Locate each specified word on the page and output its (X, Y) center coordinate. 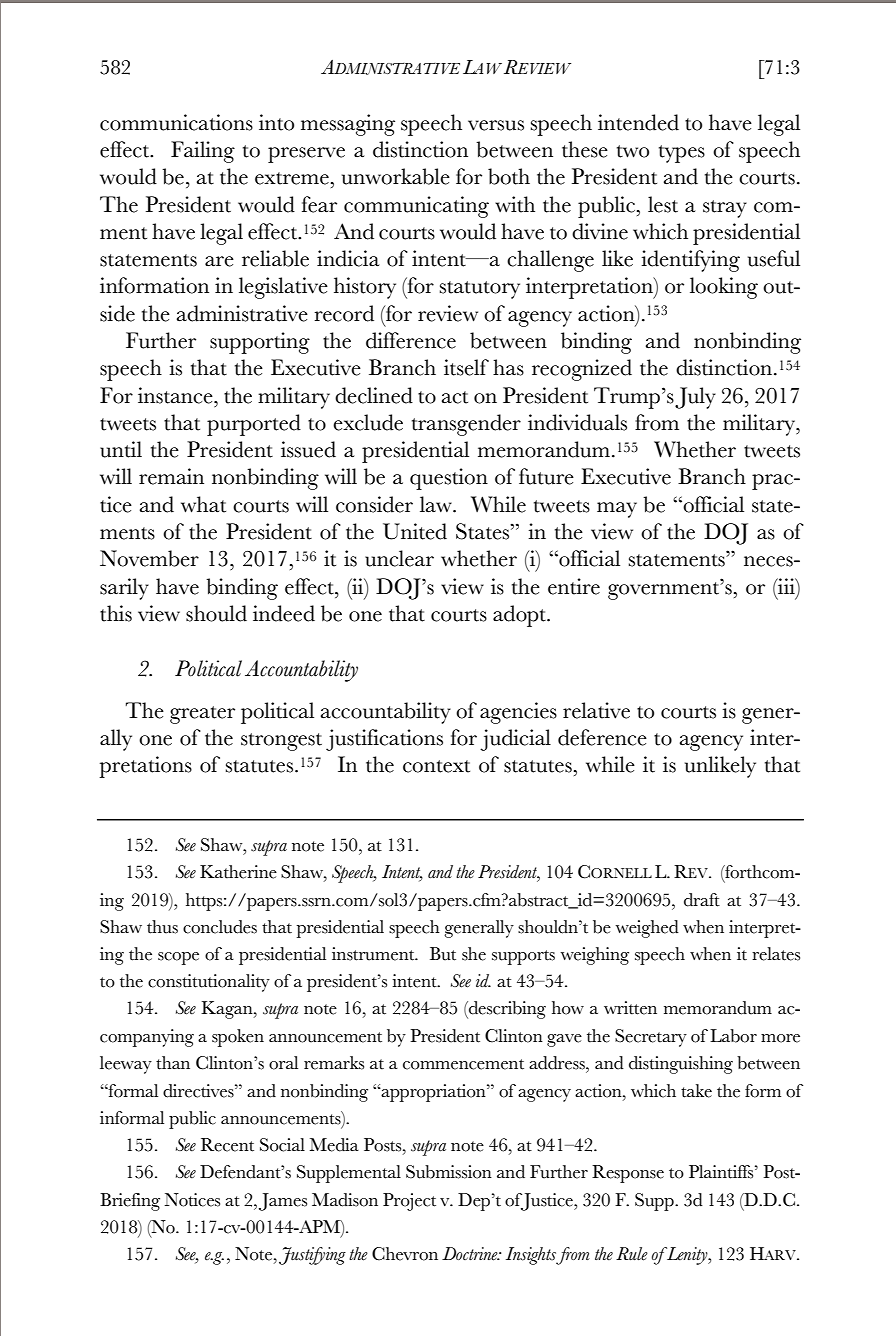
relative (596, 710)
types (682, 154)
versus (496, 125)
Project (409, 1202)
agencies (518, 713)
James (283, 1202)
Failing (203, 152)
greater (202, 715)
